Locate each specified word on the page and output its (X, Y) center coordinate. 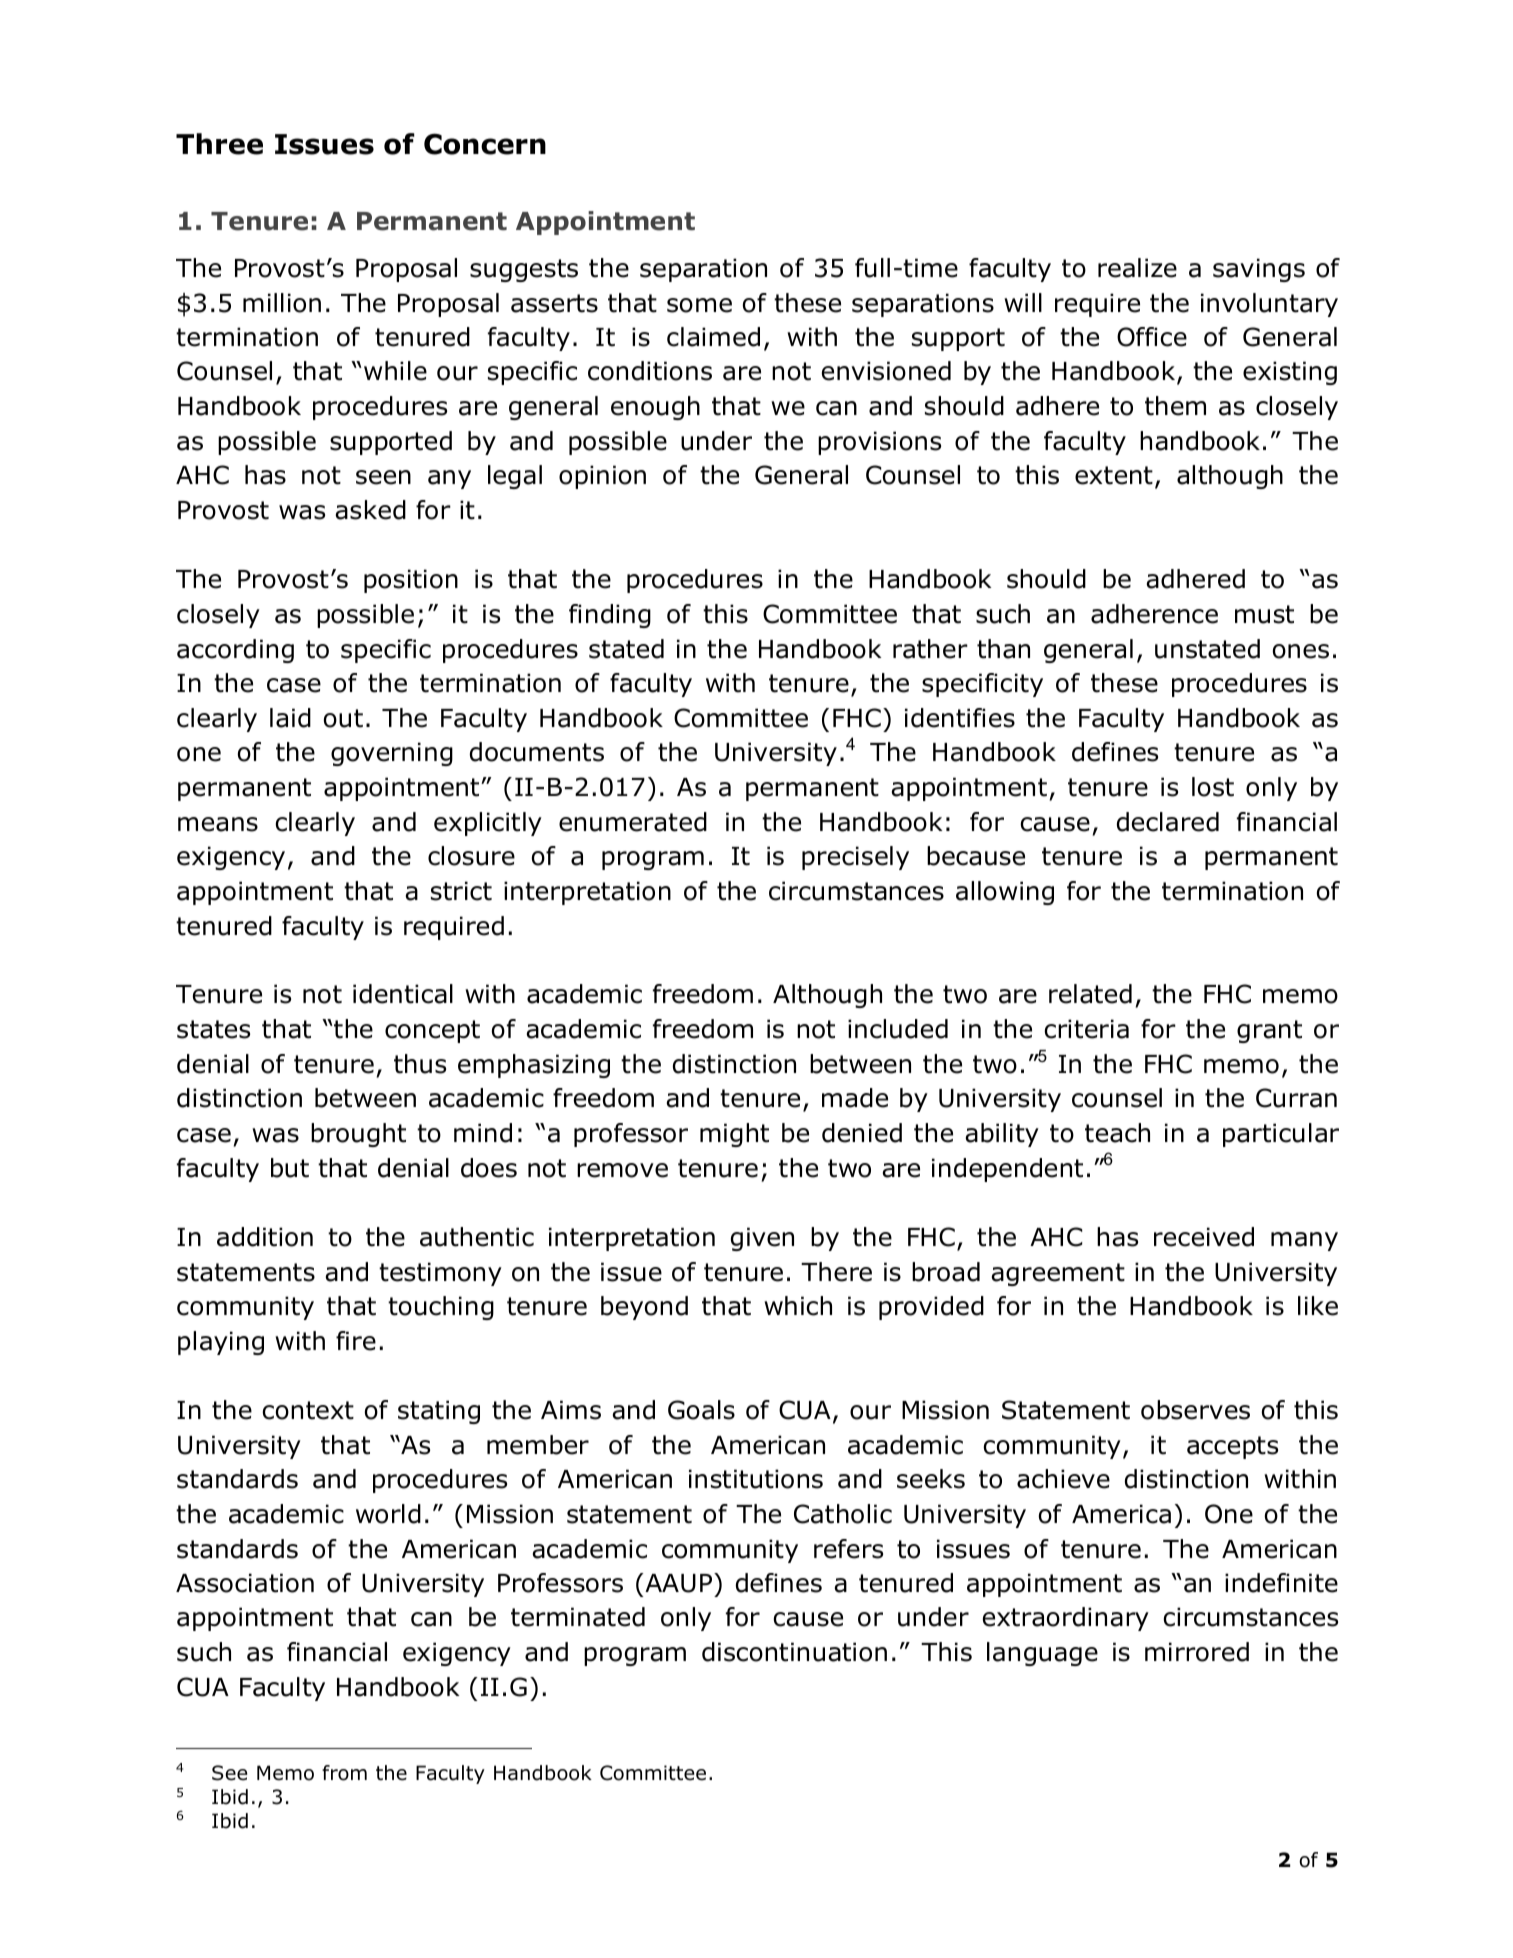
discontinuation (794, 1652)
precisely (855, 858)
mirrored (1197, 1652)
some (699, 305)
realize (1137, 268)
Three (219, 144)
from (344, 1773)
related (1090, 994)
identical (403, 994)
